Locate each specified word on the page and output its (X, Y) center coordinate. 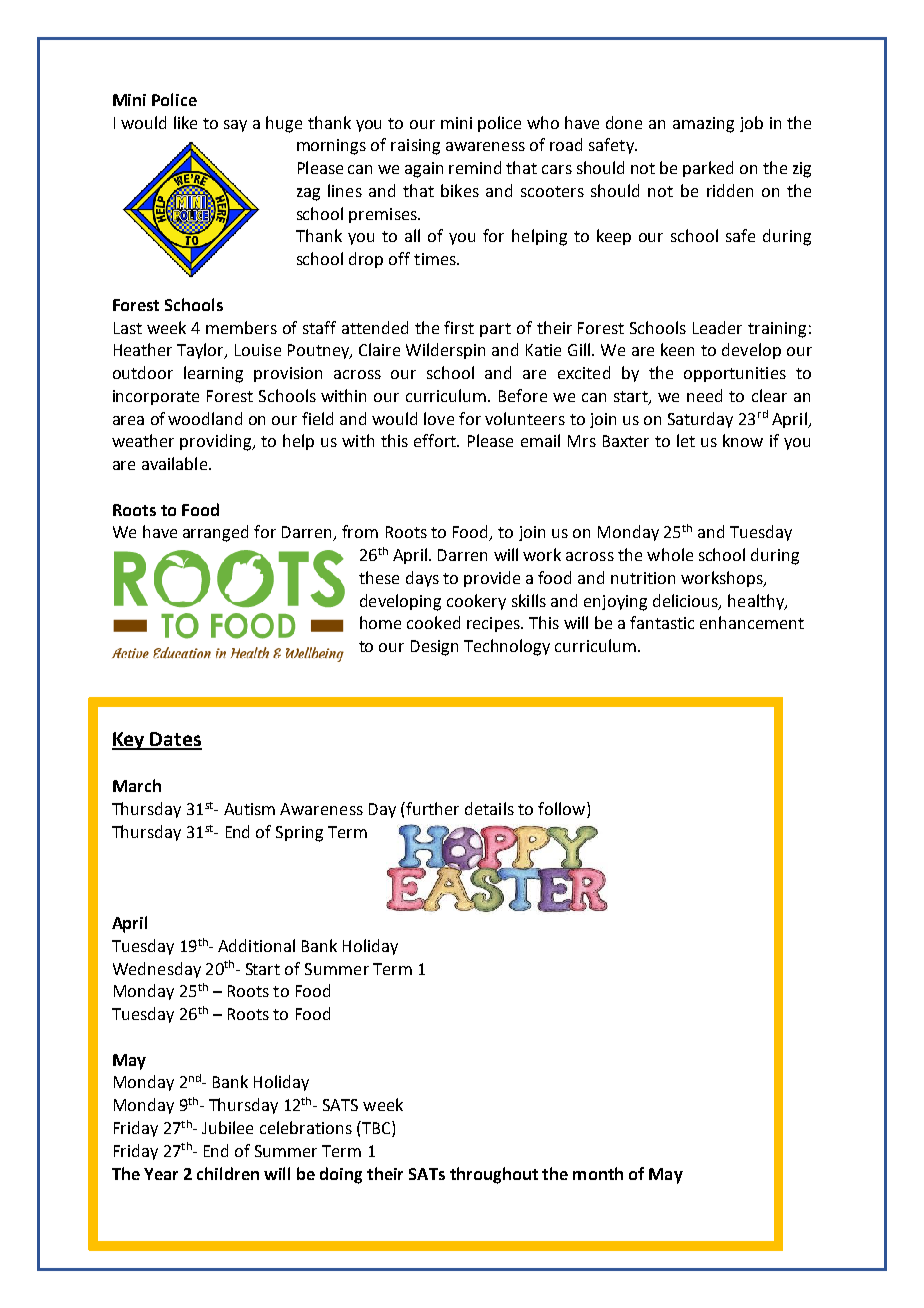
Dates (175, 740)
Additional (256, 945)
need (704, 395)
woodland (205, 418)
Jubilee (227, 1127)
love (439, 418)
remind (475, 167)
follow (563, 810)
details (489, 808)
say (235, 126)
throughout (494, 1175)
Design (434, 648)
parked (708, 169)
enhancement (752, 622)
